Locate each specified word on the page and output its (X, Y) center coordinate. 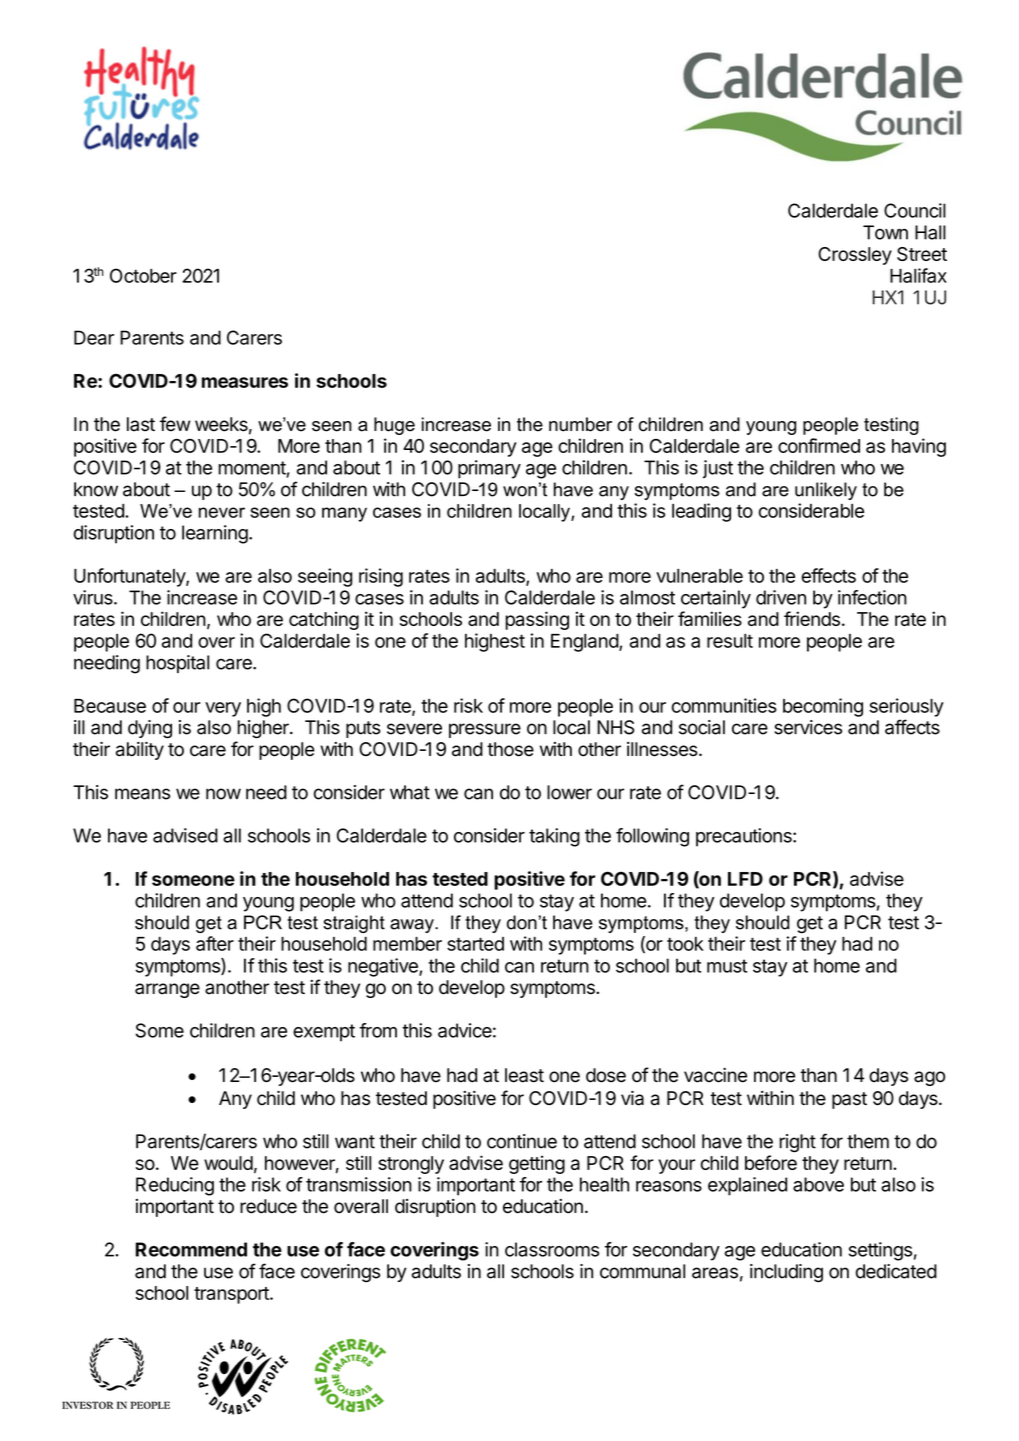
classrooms (552, 1249)
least (524, 1075)
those (510, 749)
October (143, 275)
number (580, 424)
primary (489, 469)
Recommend (191, 1249)
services (808, 727)
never (222, 512)
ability (140, 751)
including (786, 1273)
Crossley (855, 256)
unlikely (826, 491)
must (727, 966)
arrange (167, 990)
